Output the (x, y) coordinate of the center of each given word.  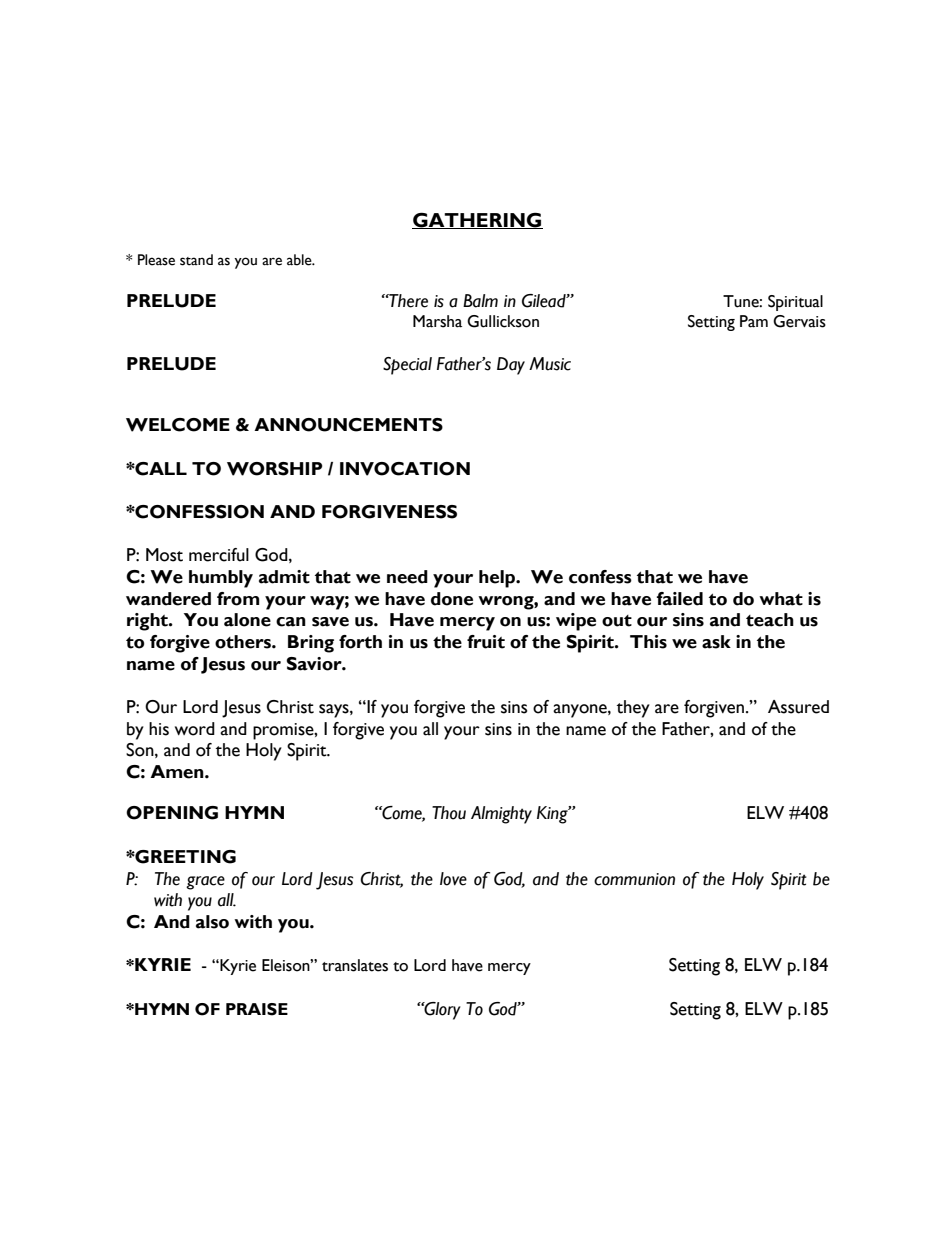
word (195, 729)
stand (196, 260)
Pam (754, 321)
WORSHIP (274, 469)
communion (634, 879)
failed (680, 599)
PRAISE (257, 1009)
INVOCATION (405, 469)
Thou (449, 813)
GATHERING (477, 220)
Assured (798, 707)
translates (355, 965)
